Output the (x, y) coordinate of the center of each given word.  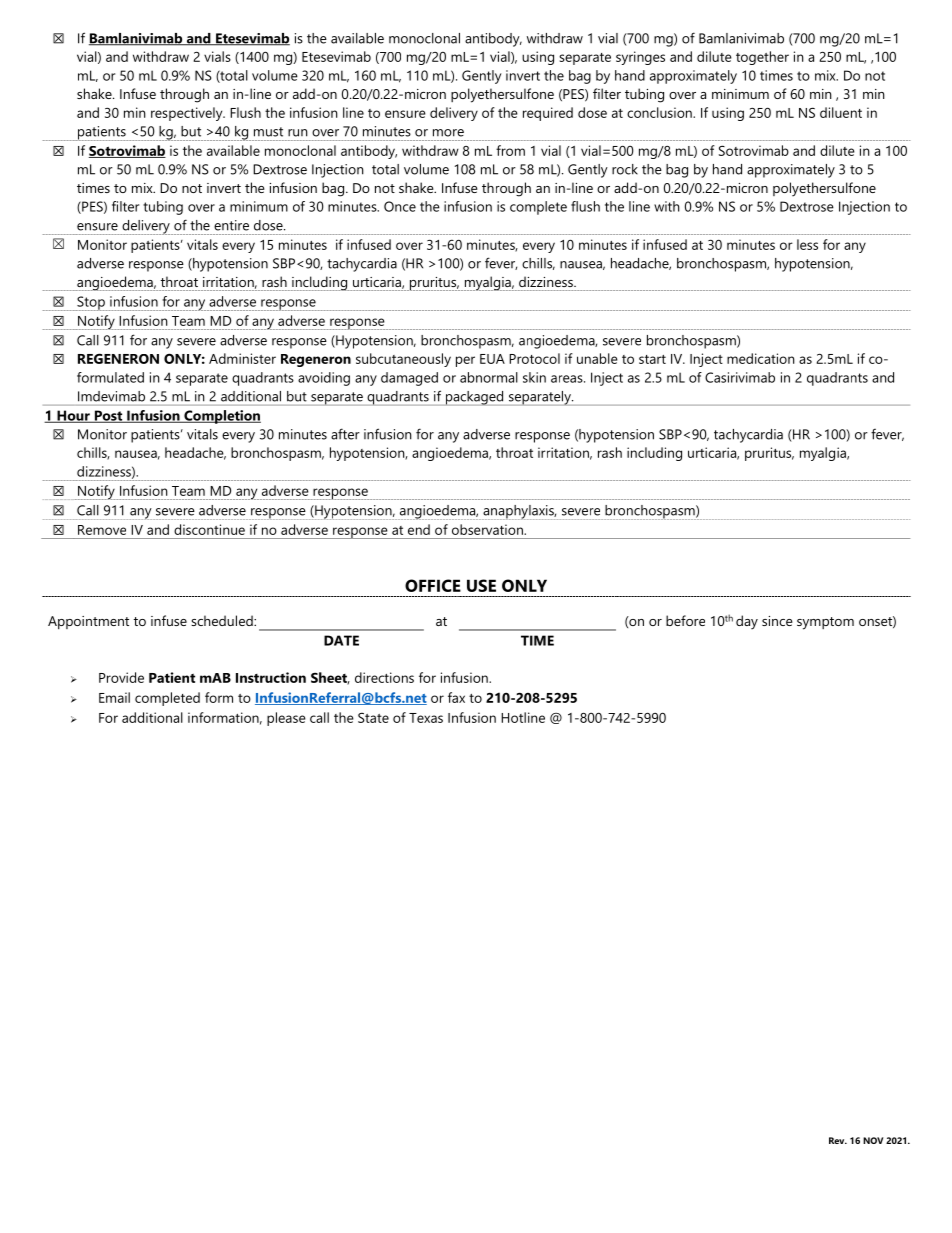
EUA (492, 359)
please (286, 719)
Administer (242, 358)
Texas (426, 718)
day (747, 622)
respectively (188, 114)
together (762, 58)
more (448, 133)
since (777, 621)
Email (114, 697)
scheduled (223, 620)
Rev (838, 1140)
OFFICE (433, 585)
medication (761, 358)
